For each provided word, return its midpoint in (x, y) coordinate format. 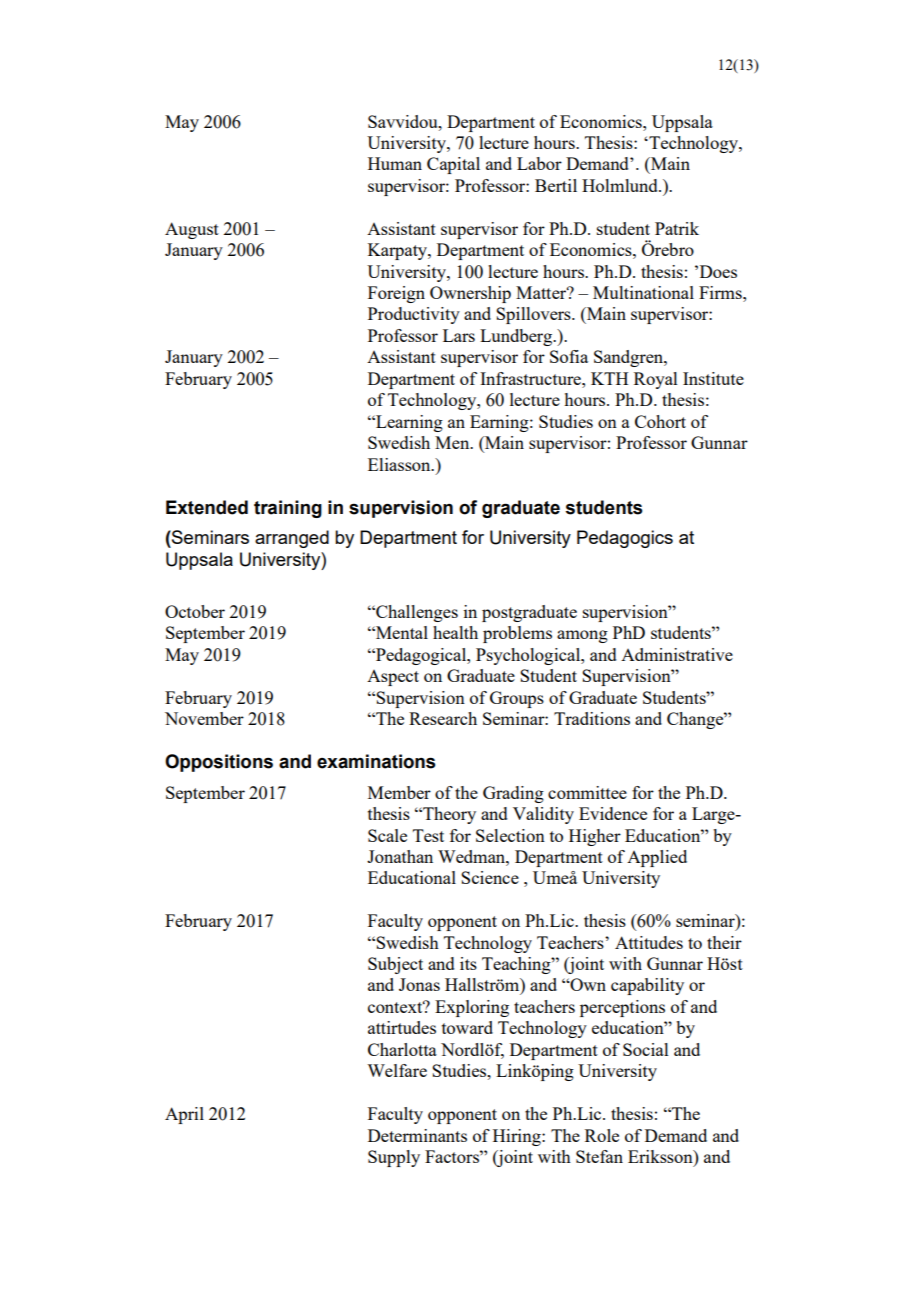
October (195, 611)
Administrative (677, 654)
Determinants (417, 1135)
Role (602, 1135)
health (455, 632)
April (184, 1115)
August (192, 230)
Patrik (677, 228)
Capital (453, 165)
